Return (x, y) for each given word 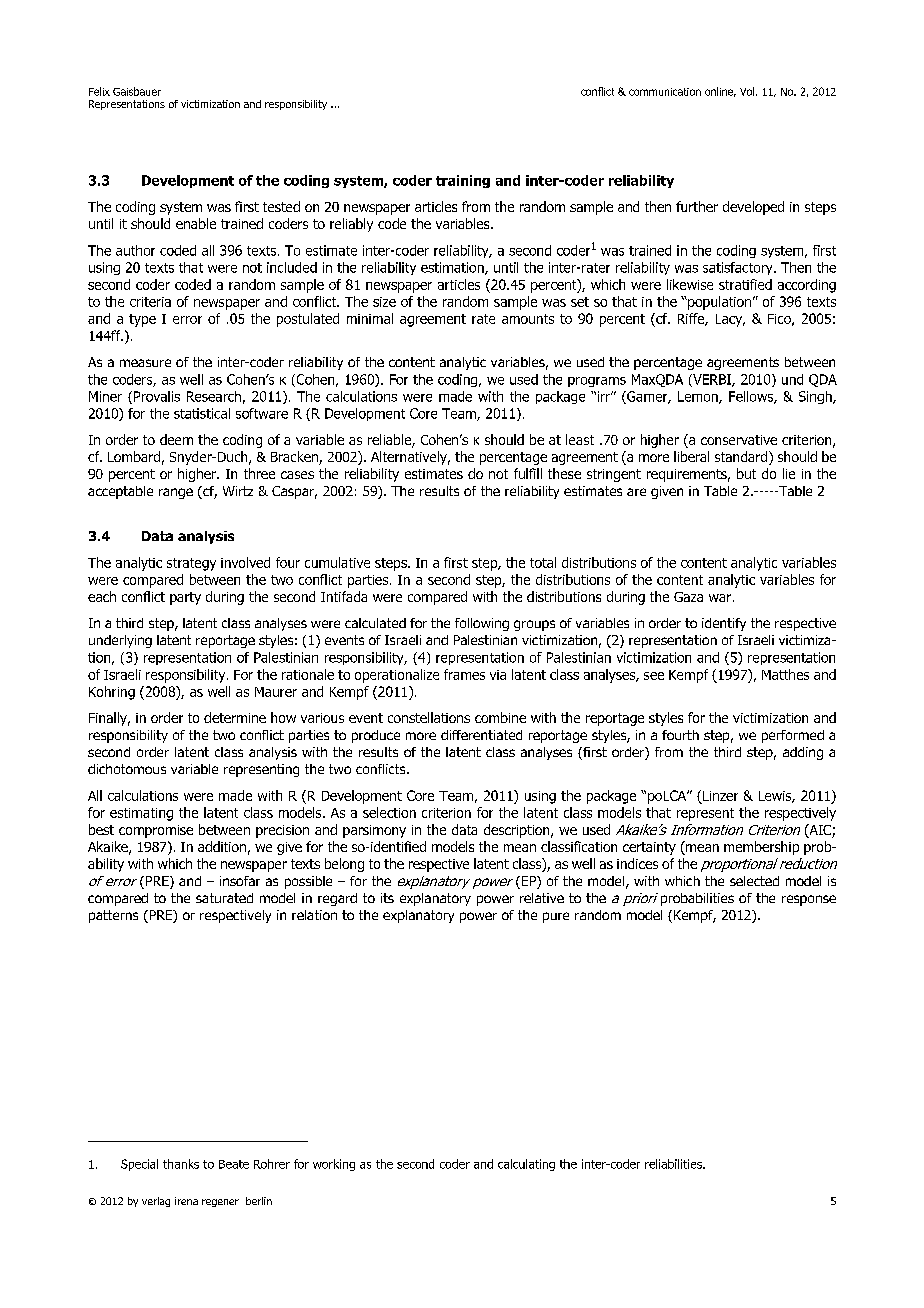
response (809, 900)
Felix (99, 91)
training (463, 181)
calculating (526, 1165)
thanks (181, 1164)
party (185, 598)
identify (724, 624)
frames (464, 674)
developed (753, 208)
